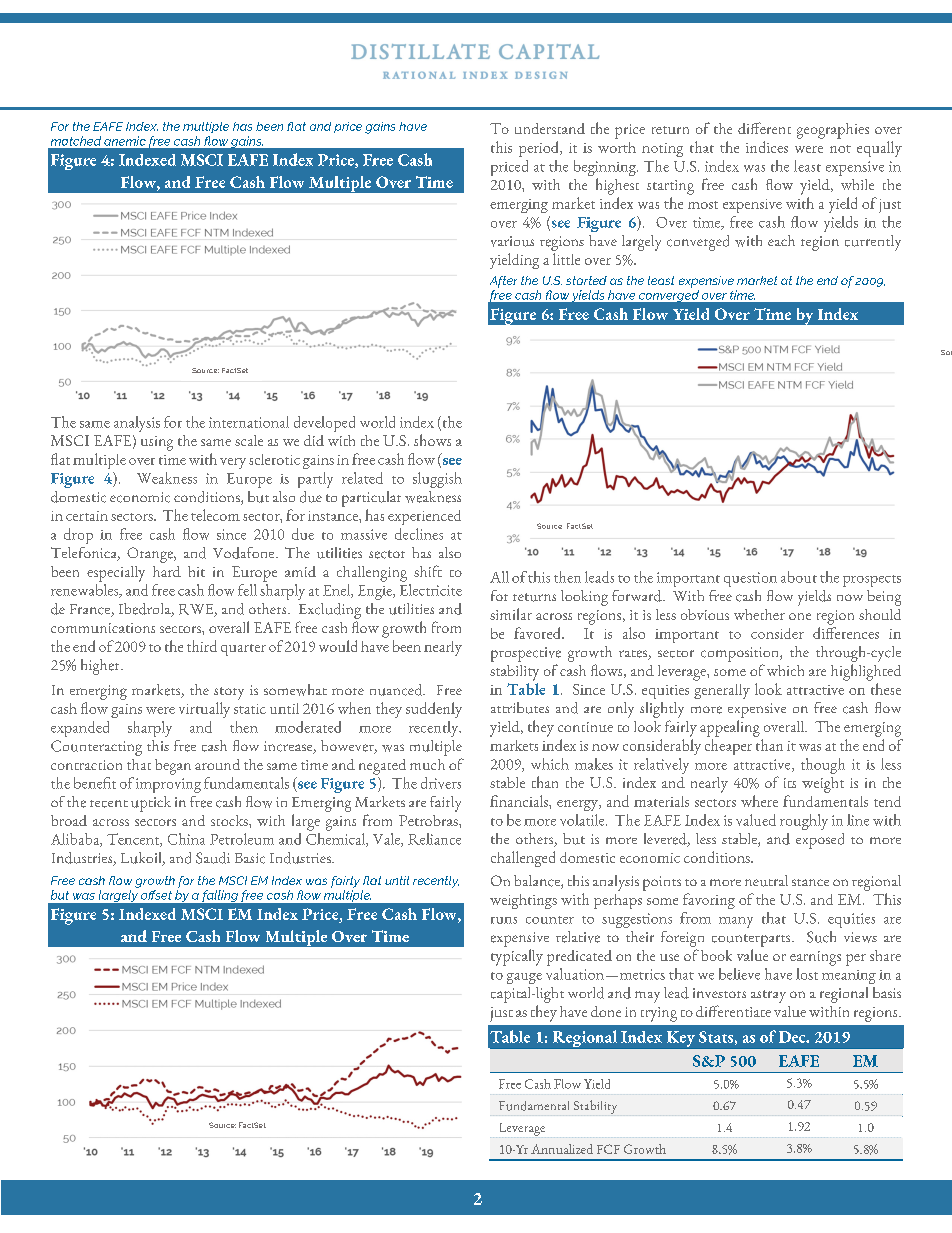 This document has height=1233, width=952. Describe the element at coordinates (540, 149) in the document. I see `period` at that location.
